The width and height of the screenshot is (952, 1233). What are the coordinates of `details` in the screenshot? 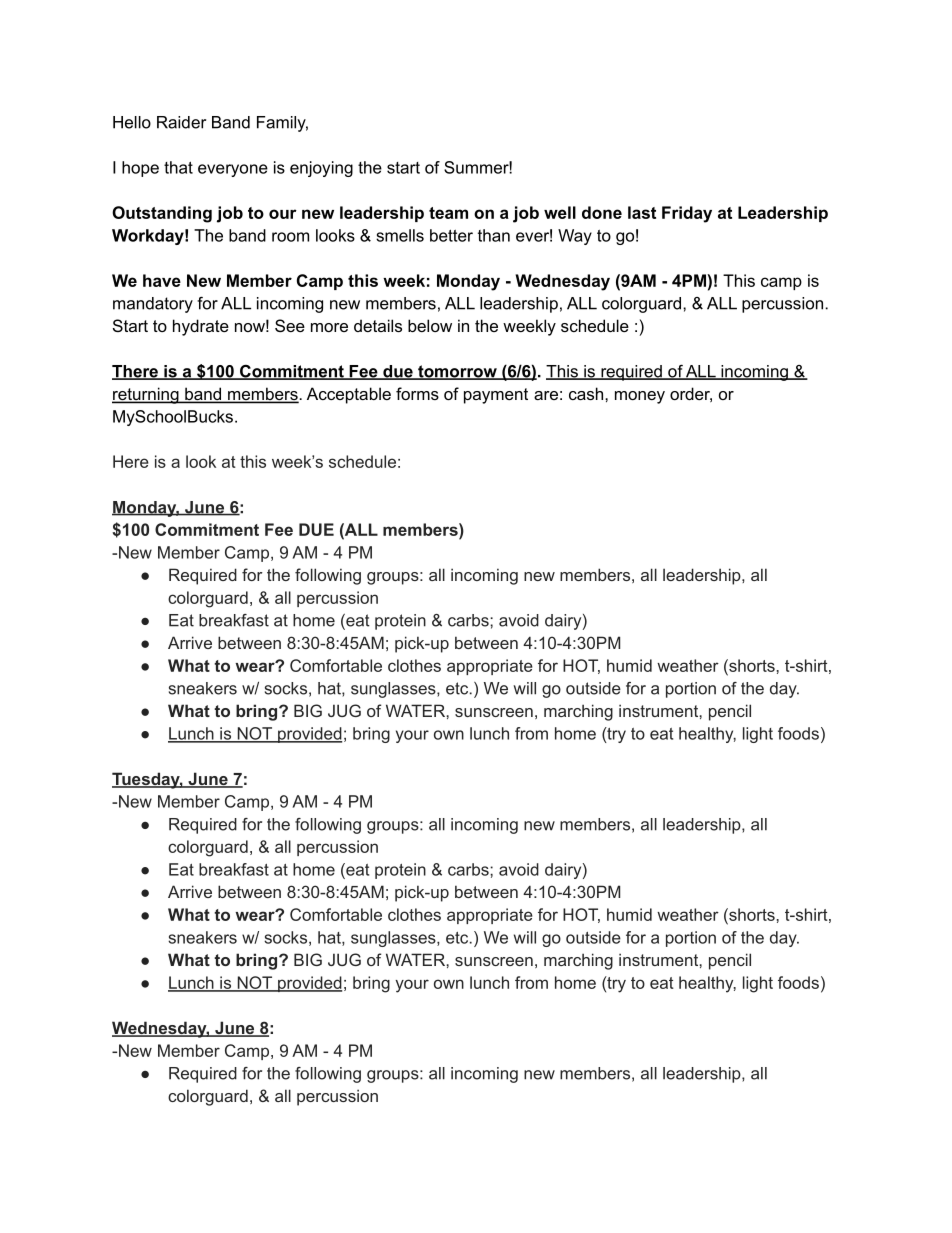 It's located at (378, 325).
